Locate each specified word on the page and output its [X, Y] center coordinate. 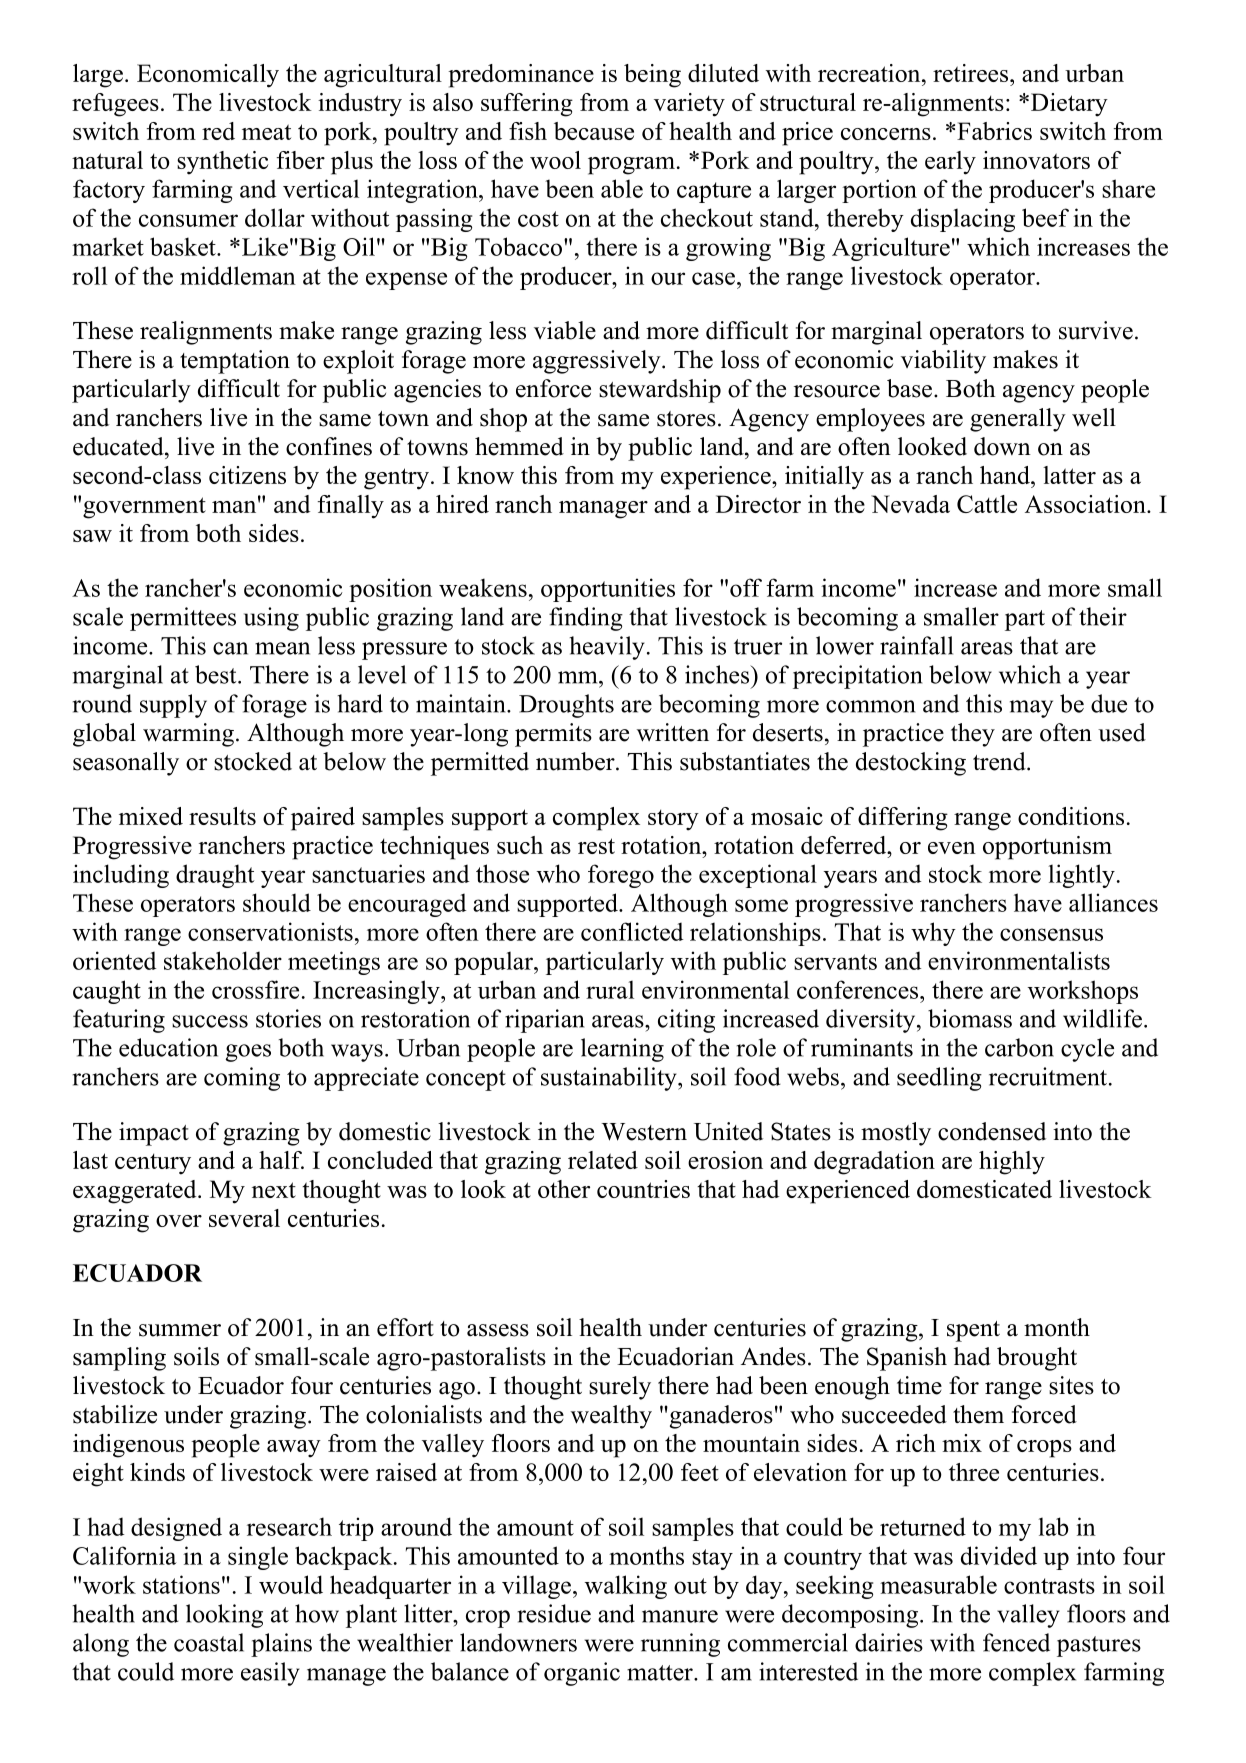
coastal [209, 1642]
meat [266, 132]
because [594, 131]
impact [154, 1134]
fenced [1016, 1642]
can [230, 648]
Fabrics [994, 131]
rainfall [916, 645]
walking [626, 1587]
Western [644, 1132]
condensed [992, 1131]
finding [586, 619]
